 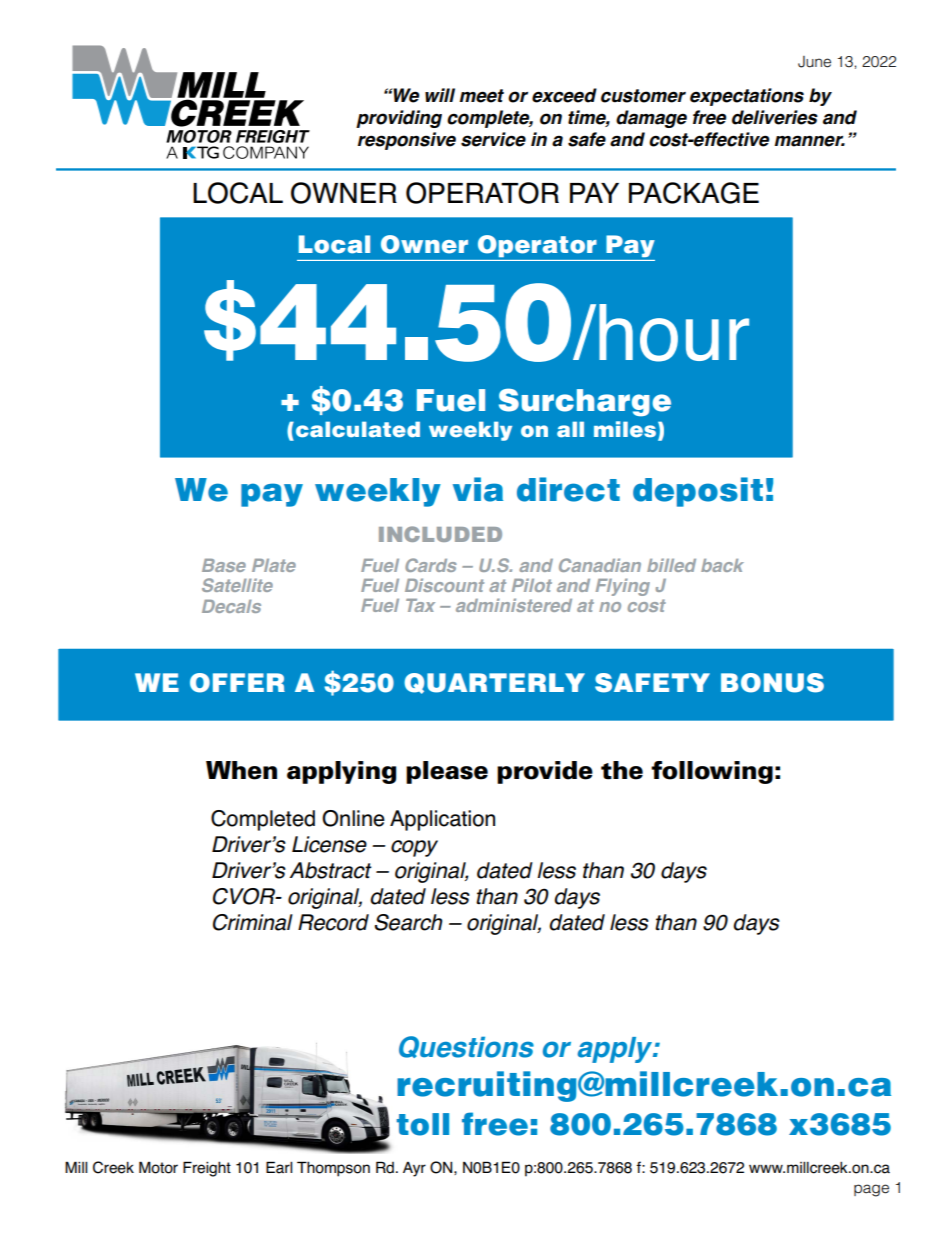 I want to click on Earl, so click(x=279, y=1167).
